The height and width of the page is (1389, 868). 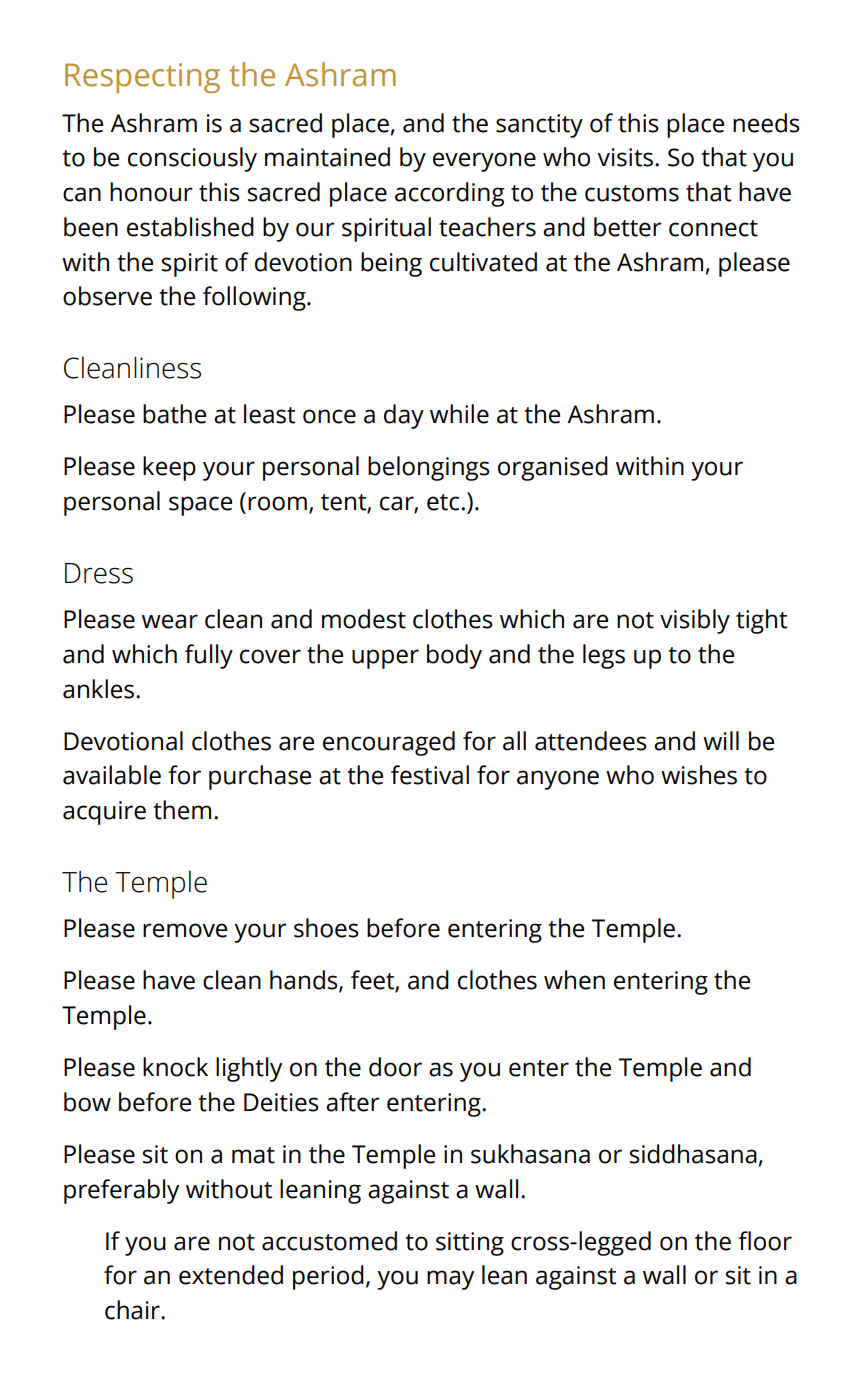 What do you see at coordinates (713, 228) in the page?
I see `connect` at bounding box center [713, 228].
